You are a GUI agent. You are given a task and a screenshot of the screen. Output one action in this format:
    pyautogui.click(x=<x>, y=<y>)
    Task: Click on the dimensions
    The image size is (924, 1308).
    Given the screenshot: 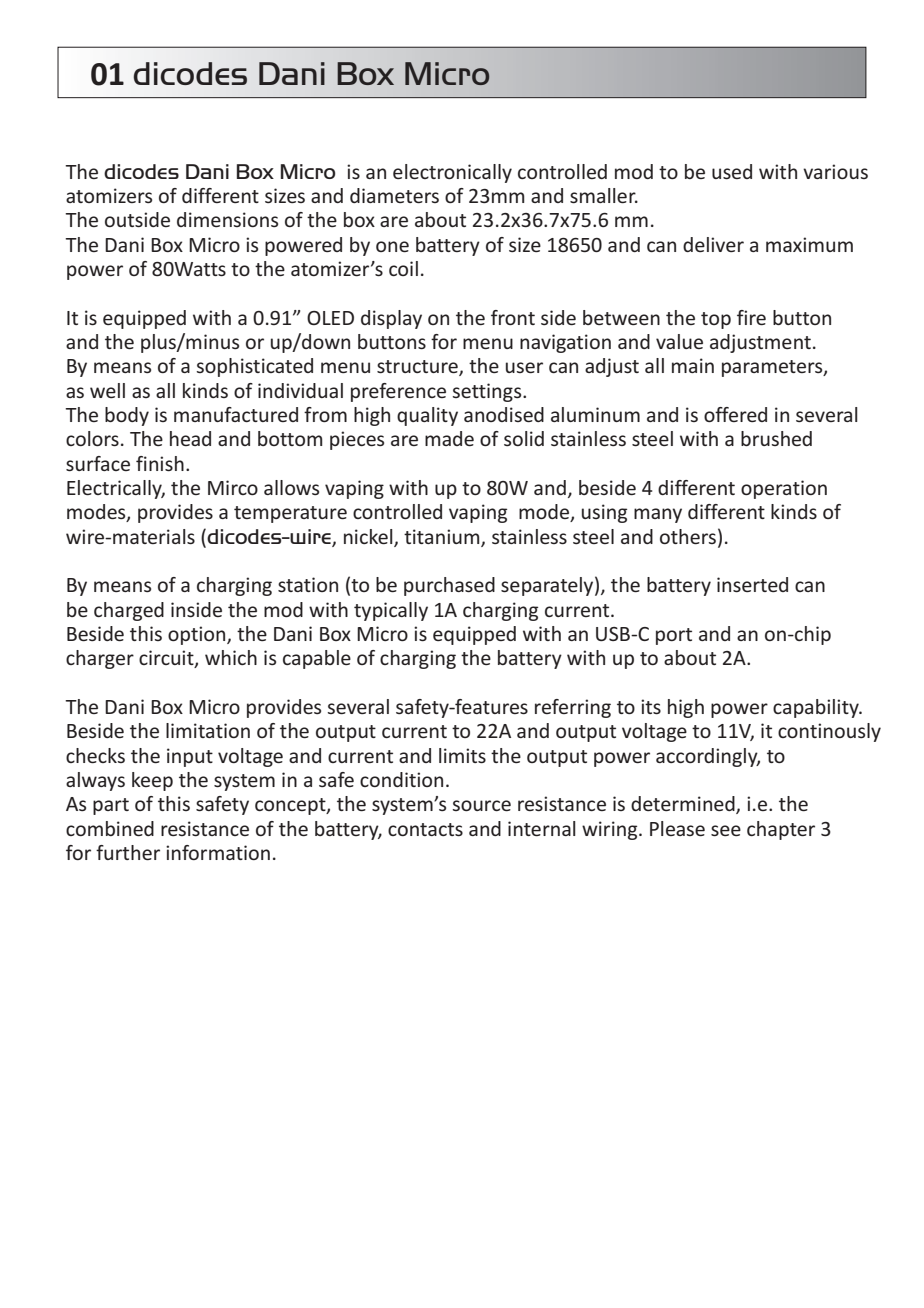 What is the action you would take?
    pyautogui.click(x=227, y=219)
